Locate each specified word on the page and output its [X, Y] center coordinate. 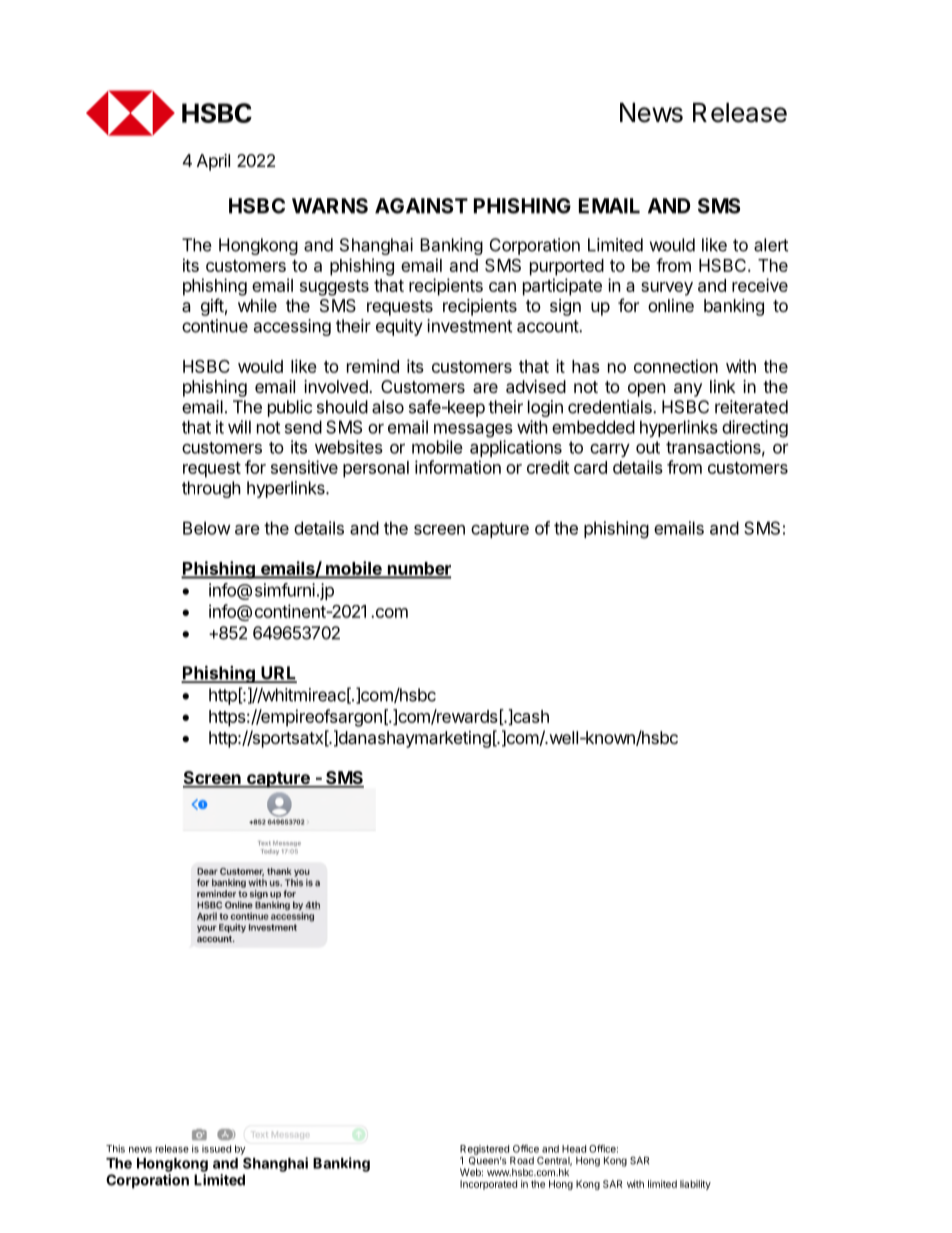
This [115, 1149]
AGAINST [421, 206]
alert [771, 245]
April [213, 162]
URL [278, 674]
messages [473, 430]
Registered [484, 1150]
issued [216, 1149]
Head [574, 1149]
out [648, 447]
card [590, 467]
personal [376, 469]
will [239, 427]
